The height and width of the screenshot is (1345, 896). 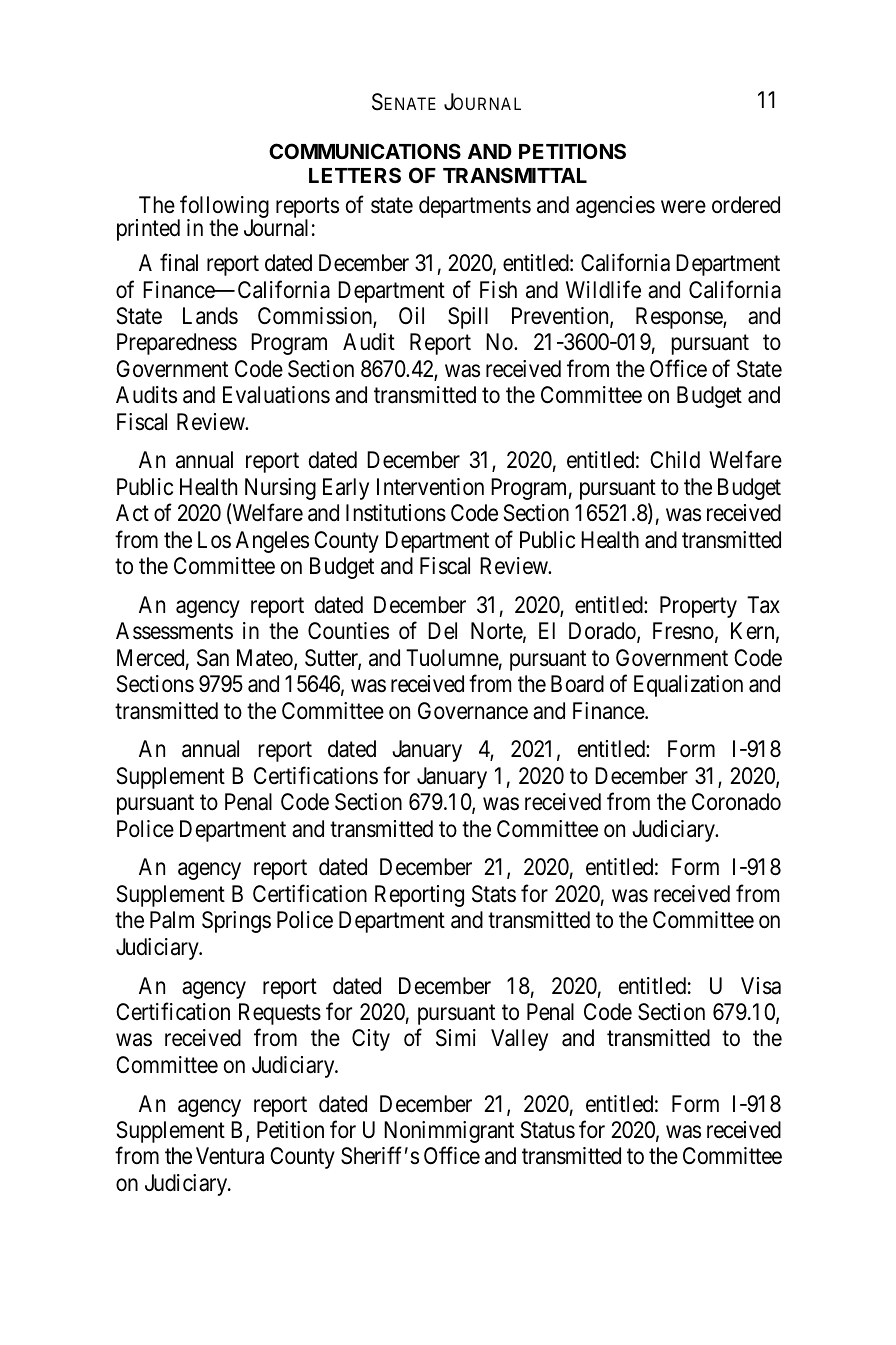 What do you see at coordinates (365, 151) in the screenshot?
I see `COMMUNICATIONS` at bounding box center [365, 151].
